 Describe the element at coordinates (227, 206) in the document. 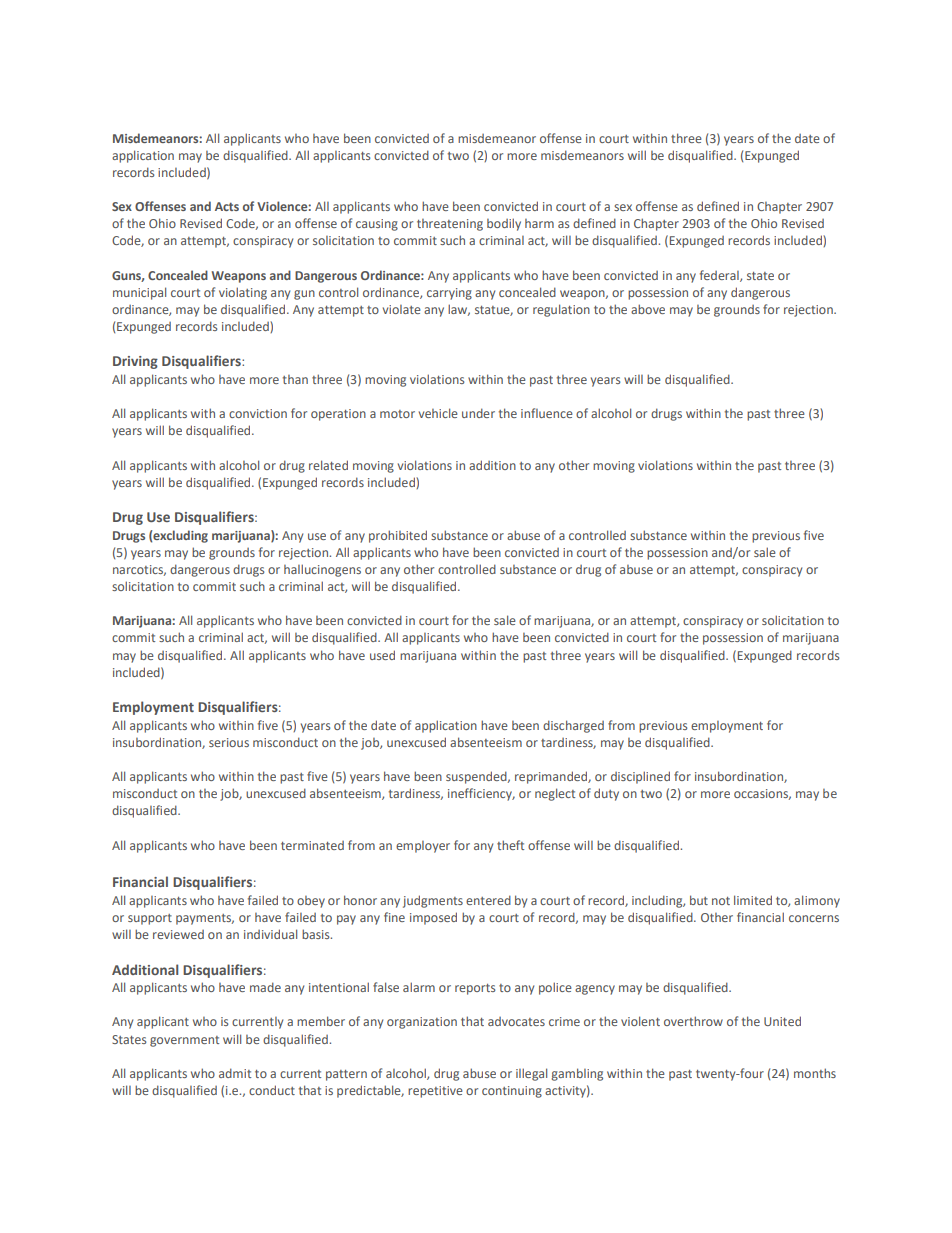

I see `Acts` at that location.
